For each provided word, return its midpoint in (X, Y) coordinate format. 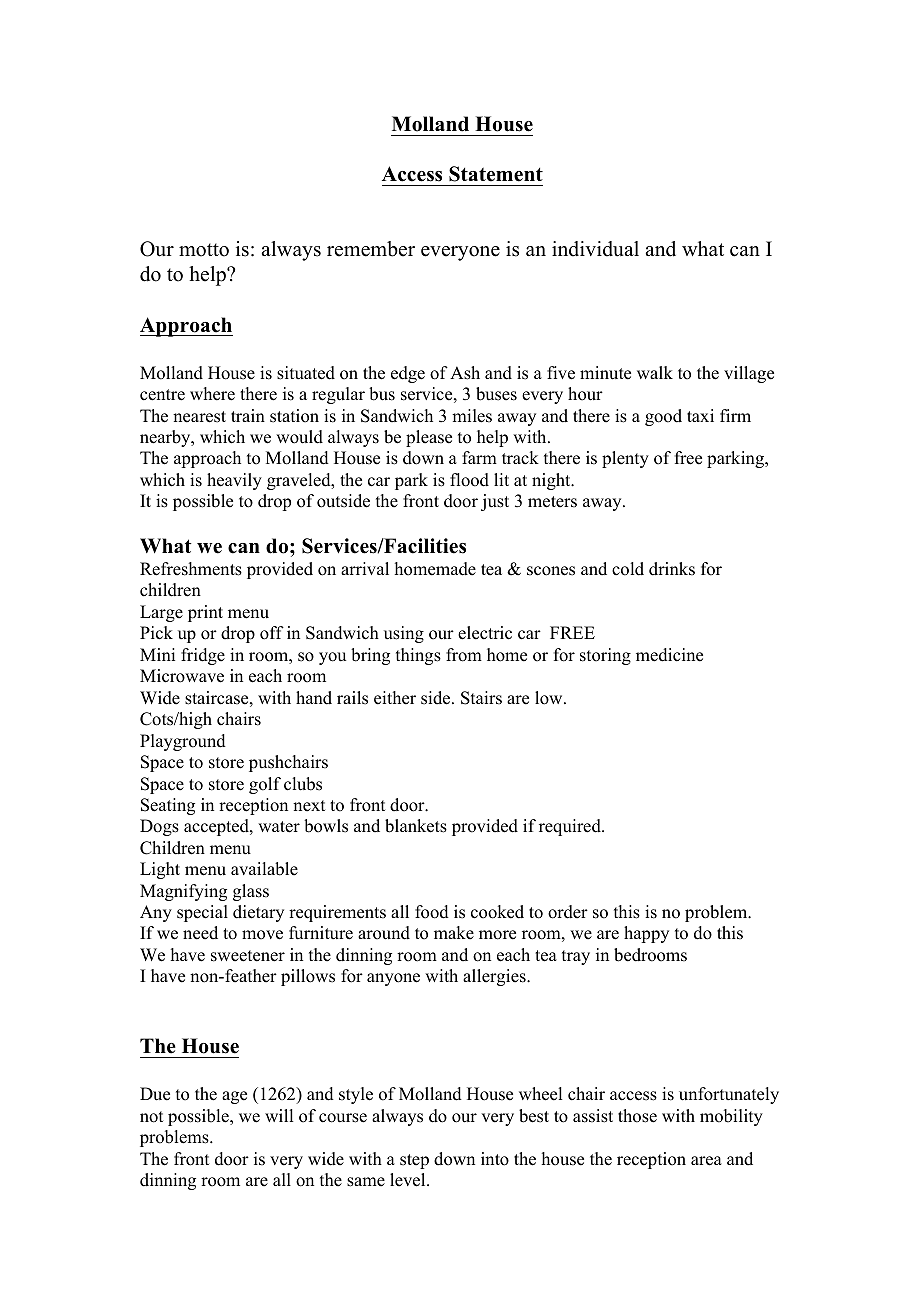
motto (204, 250)
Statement (496, 174)
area (706, 1161)
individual (595, 249)
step (414, 1161)
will (279, 1115)
